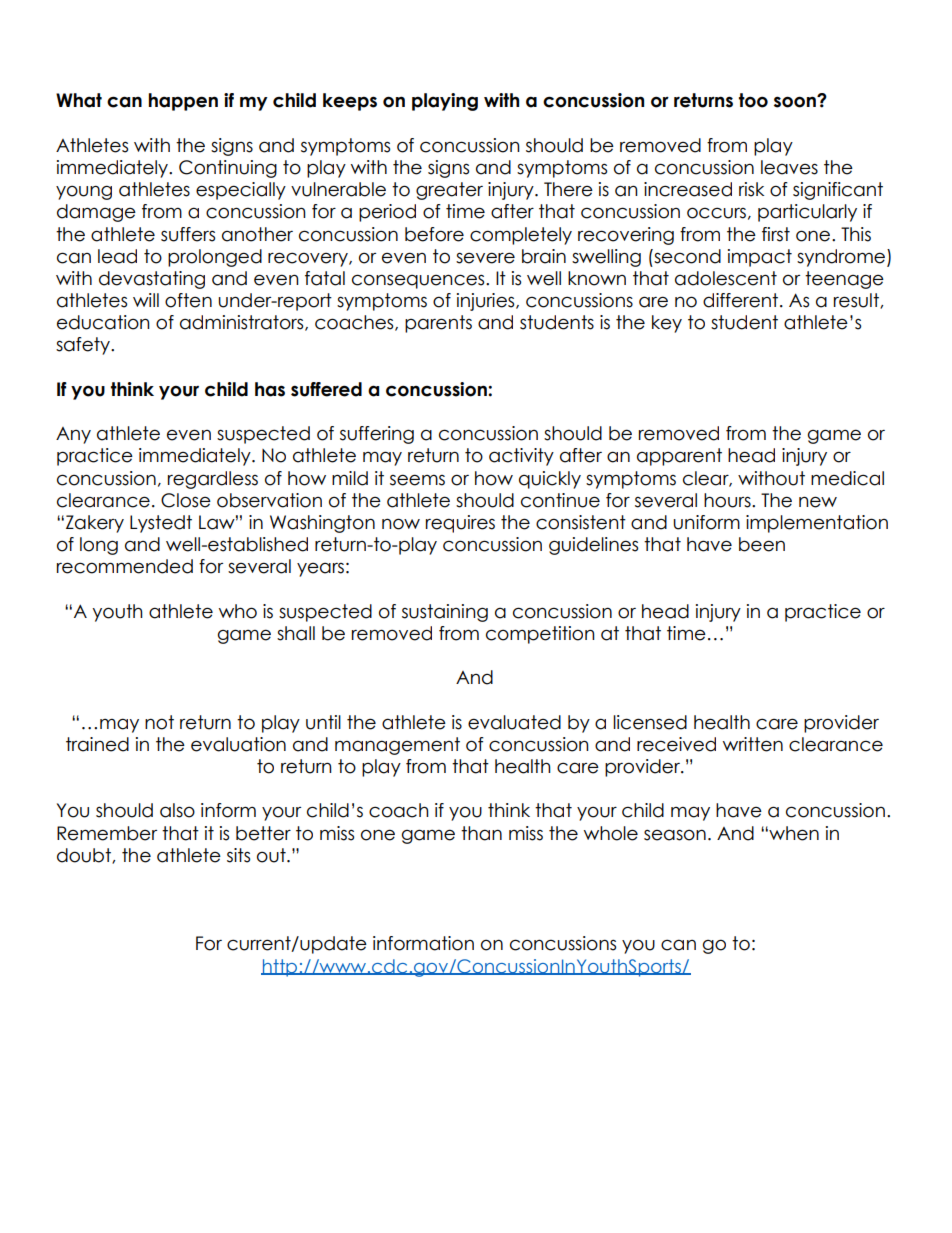 This screenshot has width=952, height=1233. Describe the element at coordinates (675, 835) in the screenshot. I see `season` at that location.
